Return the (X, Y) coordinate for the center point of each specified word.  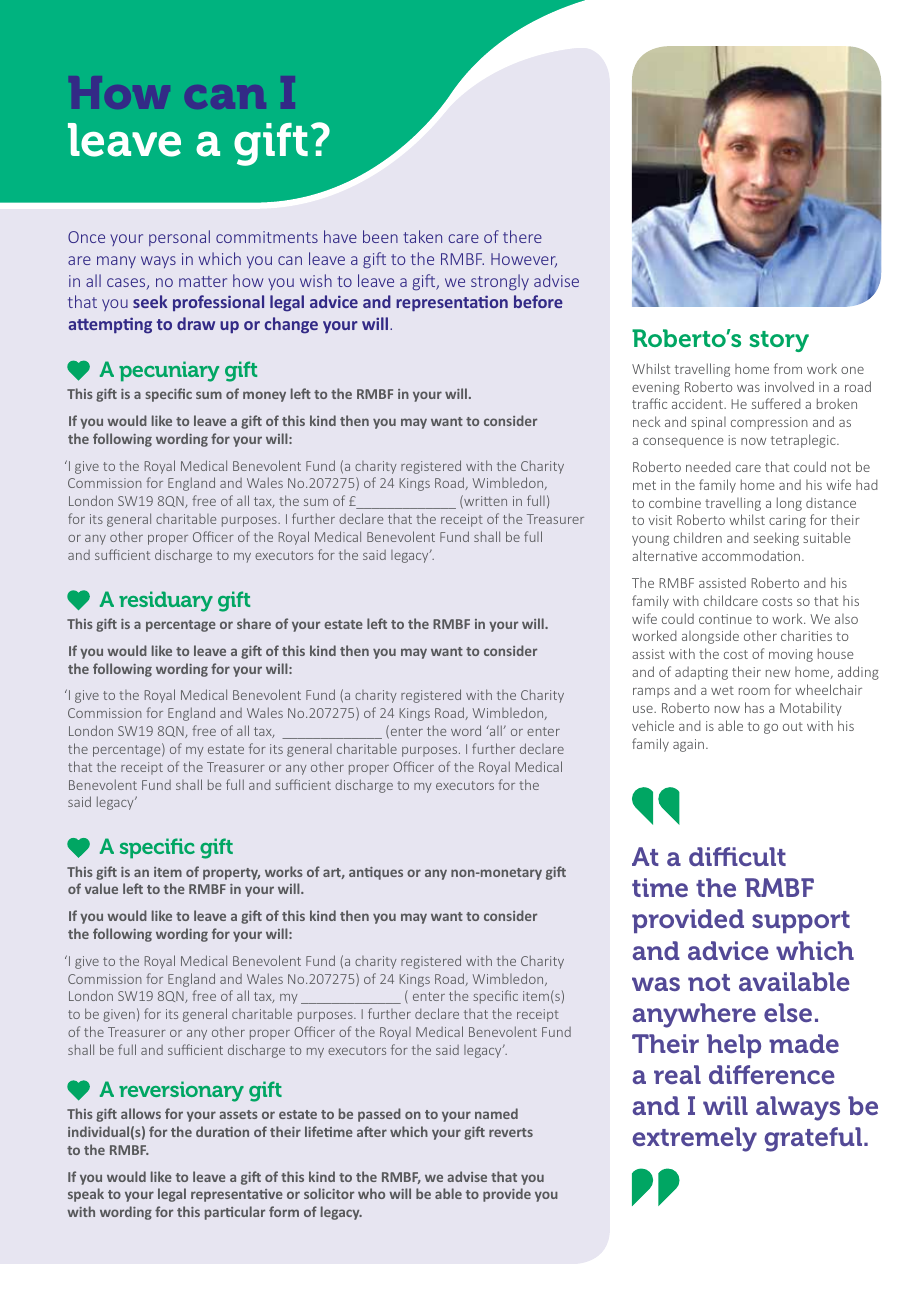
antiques (376, 873)
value (101, 888)
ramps (651, 693)
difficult (737, 856)
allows (141, 1113)
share (254, 623)
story (779, 341)
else (788, 1012)
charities (806, 635)
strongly (500, 282)
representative (237, 1195)
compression (769, 423)
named (496, 1113)
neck (646, 421)
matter (203, 281)
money (264, 396)
